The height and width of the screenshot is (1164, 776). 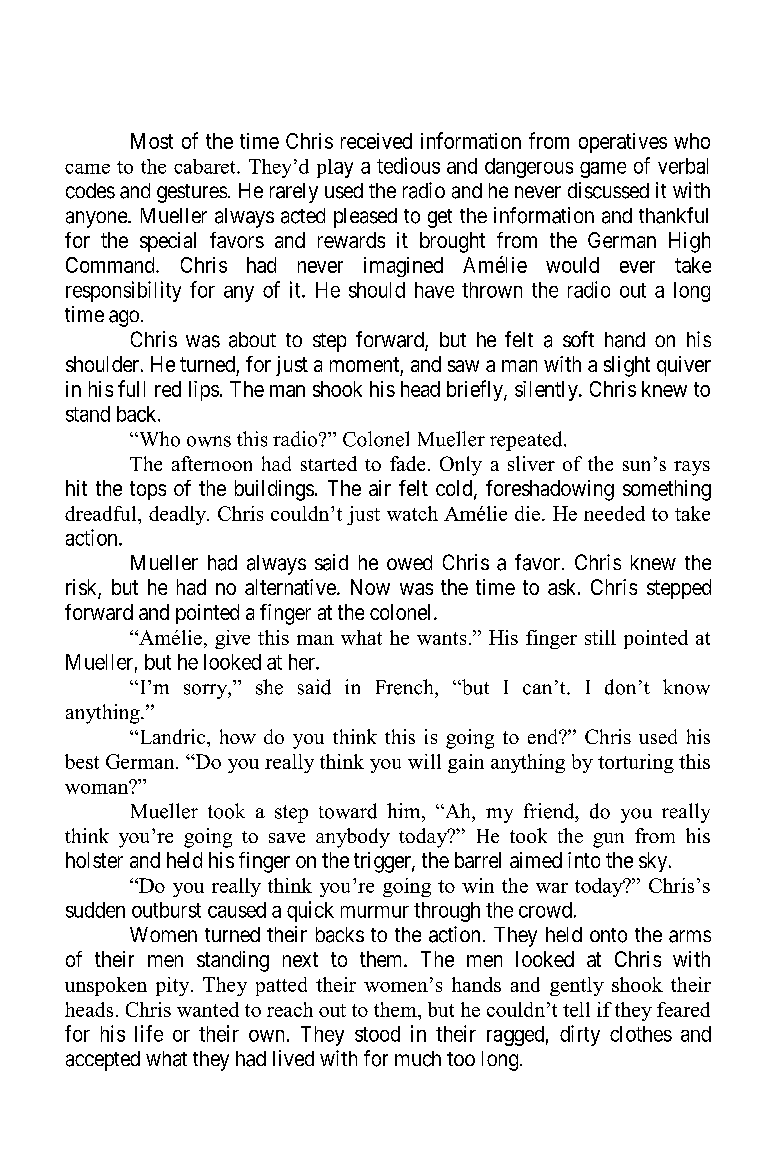 I want to click on will, so click(x=424, y=761).
